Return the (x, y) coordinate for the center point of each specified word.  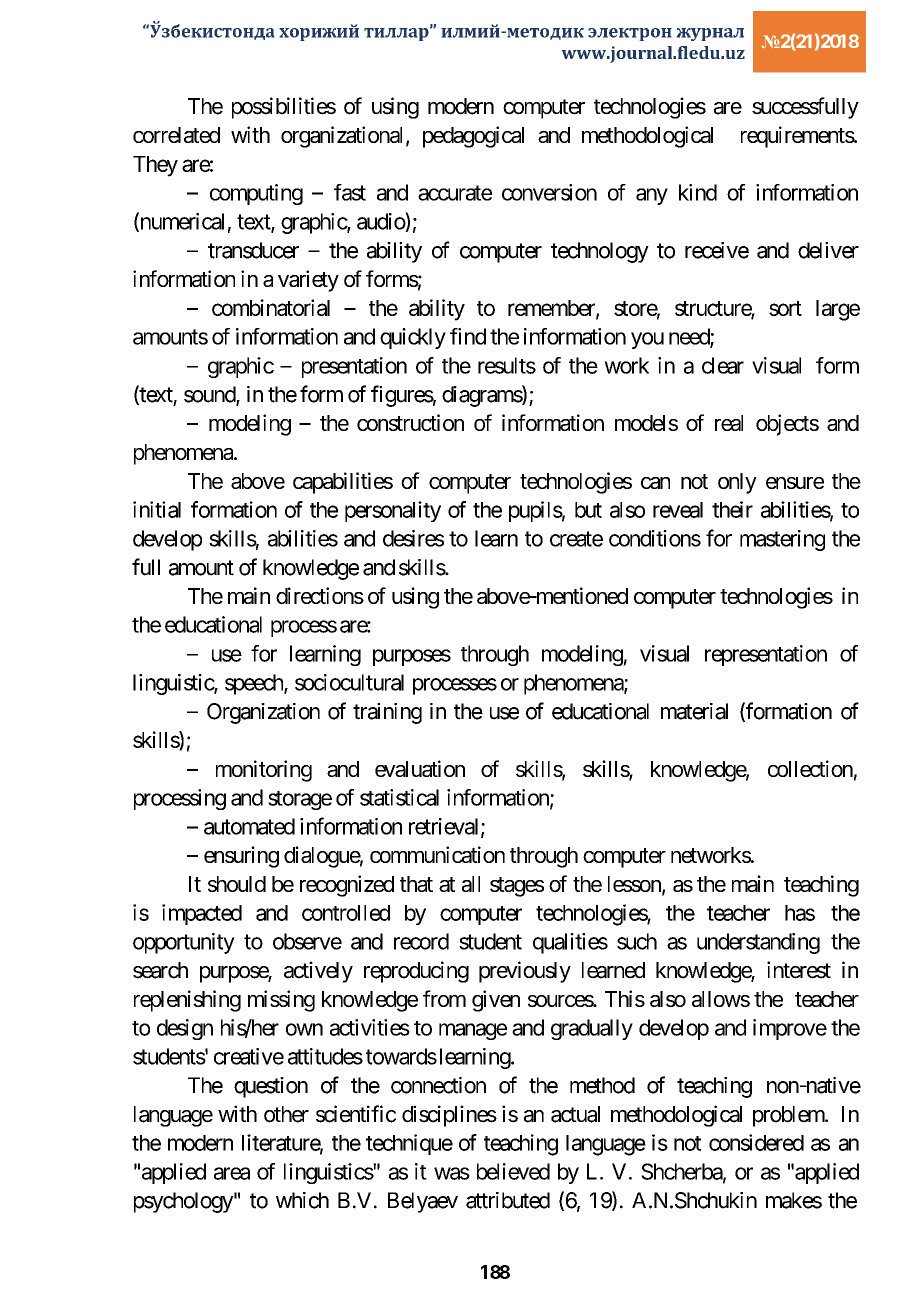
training (387, 713)
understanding (758, 943)
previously (525, 972)
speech (255, 684)
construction (410, 422)
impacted (202, 914)
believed (513, 1171)
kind (698, 192)
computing (256, 194)
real (729, 423)
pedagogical (473, 137)
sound (210, 395)
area (232, 1173)
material (694, 711)
